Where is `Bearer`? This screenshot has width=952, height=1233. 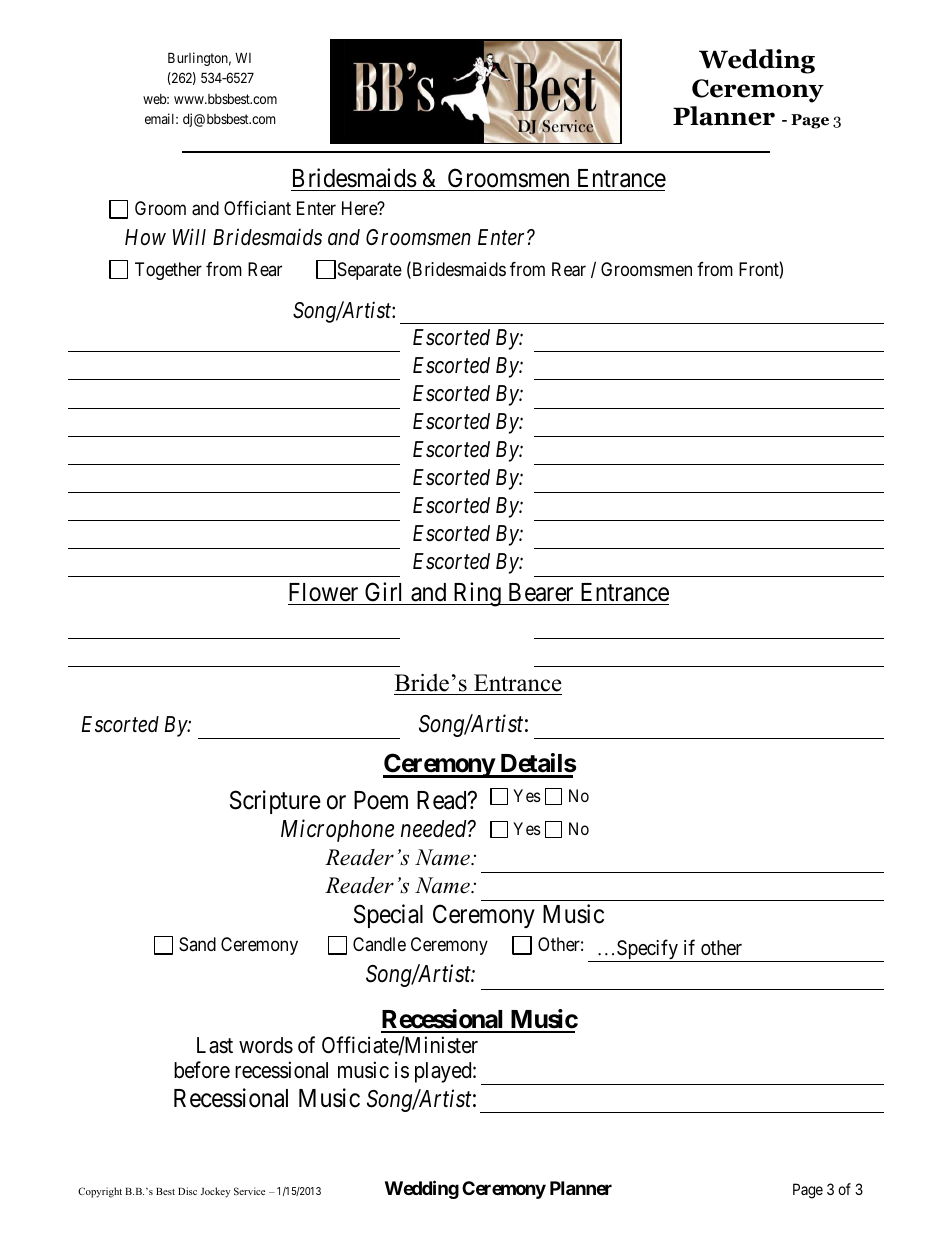 Bearer is located at coordinates (541, 592).
